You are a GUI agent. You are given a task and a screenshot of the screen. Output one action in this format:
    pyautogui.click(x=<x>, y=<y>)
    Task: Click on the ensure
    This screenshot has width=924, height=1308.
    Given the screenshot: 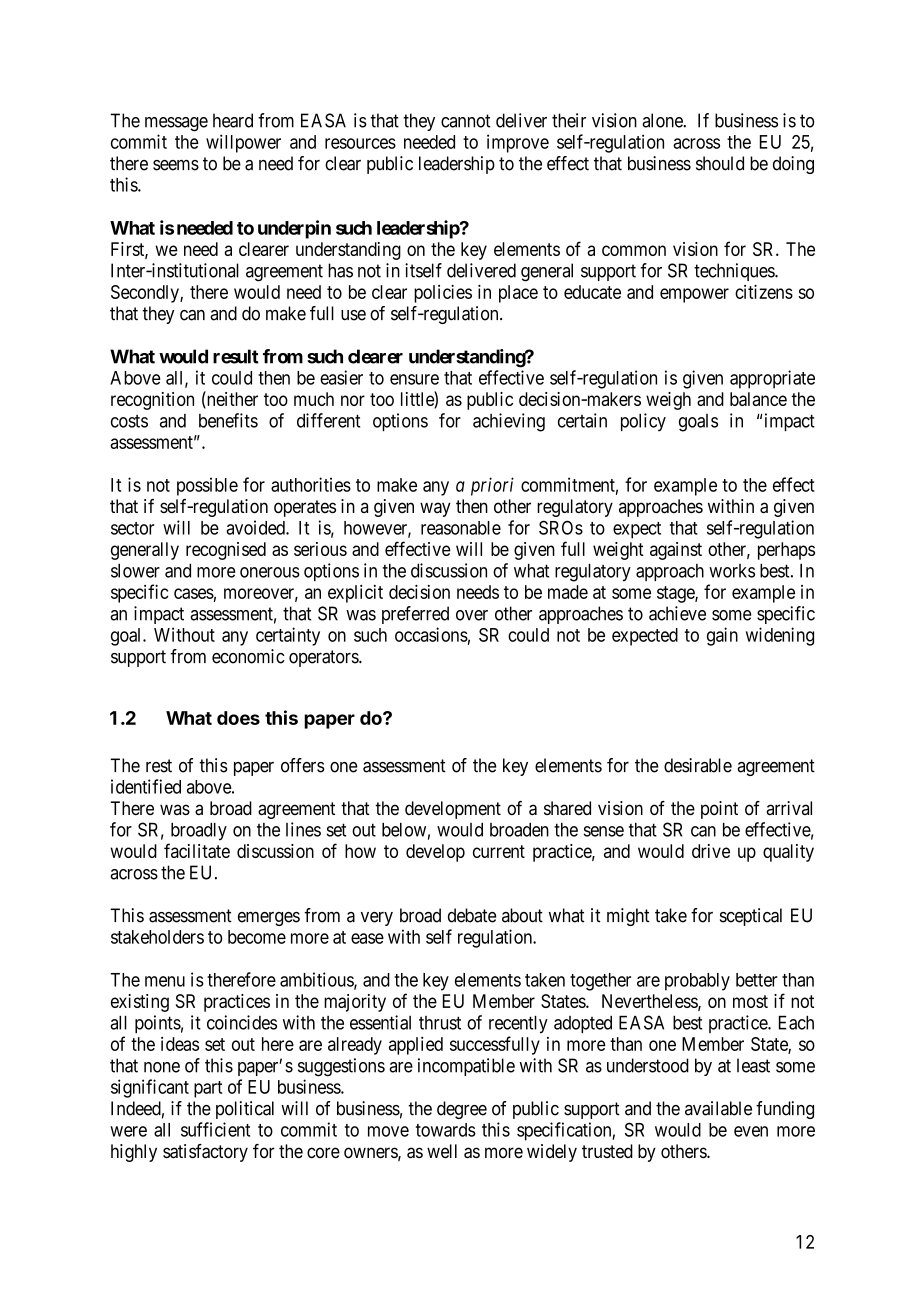 What is the action you would take?
    pyautogui.click(x=414, y=379)
